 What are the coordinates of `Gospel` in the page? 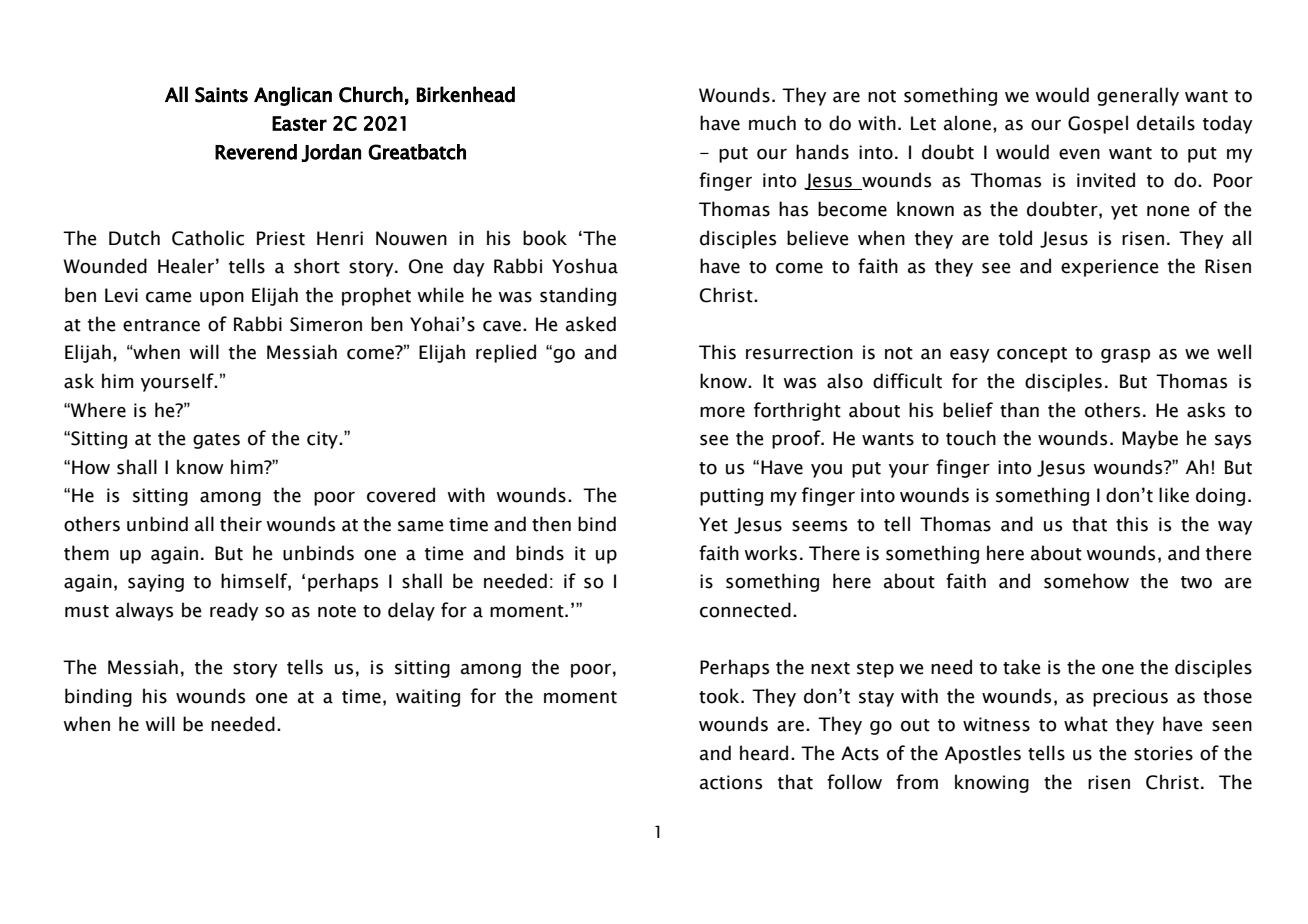 It's located at (1098, 124).
